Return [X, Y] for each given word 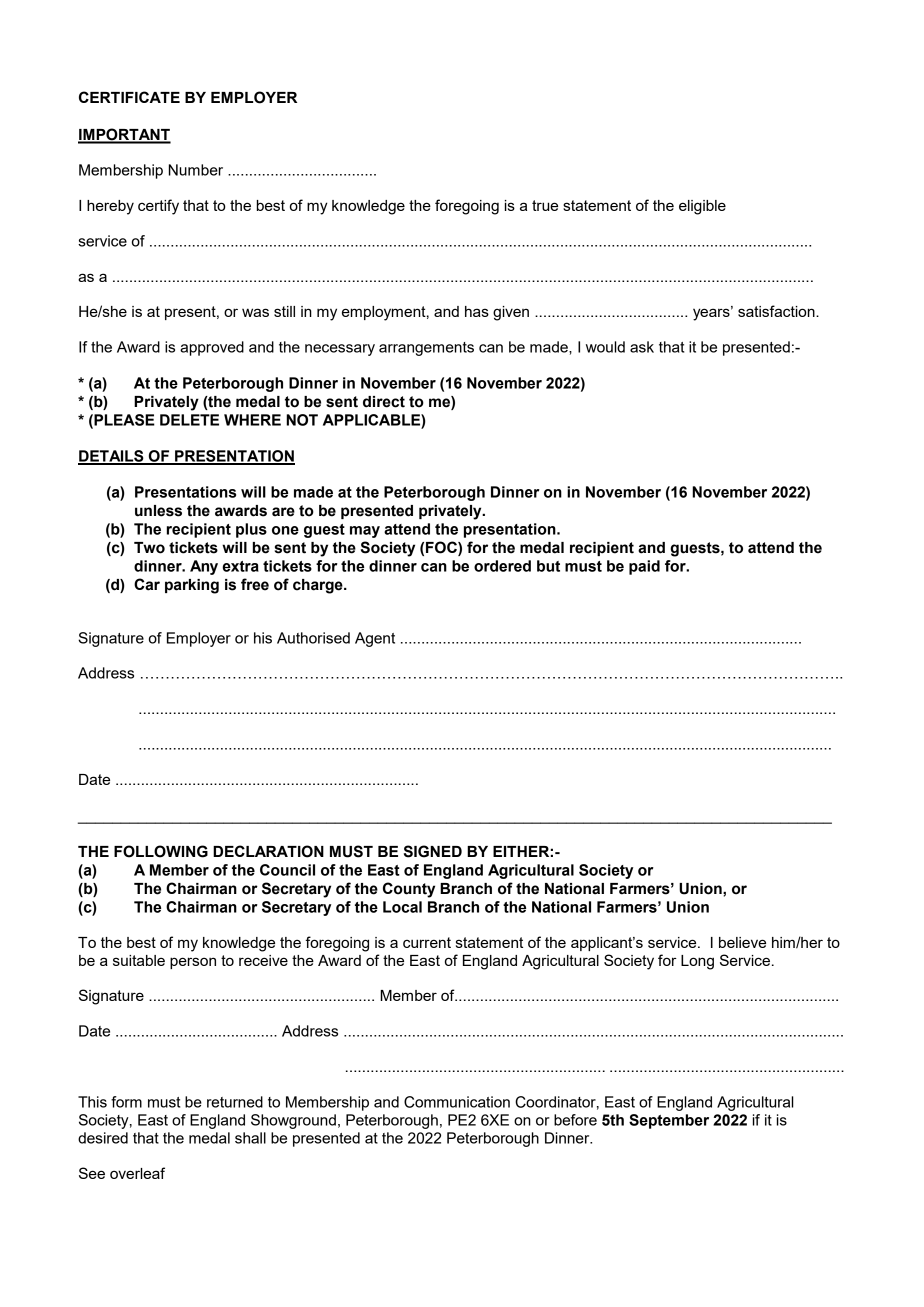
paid [644, 567]
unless [158, 511]
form [126, 1102]
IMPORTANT [124, 135]
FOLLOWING [161, 851]
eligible [702, 207]
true [545, 205]
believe [742, 942]
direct [384, 402]
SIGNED [433, 851]
